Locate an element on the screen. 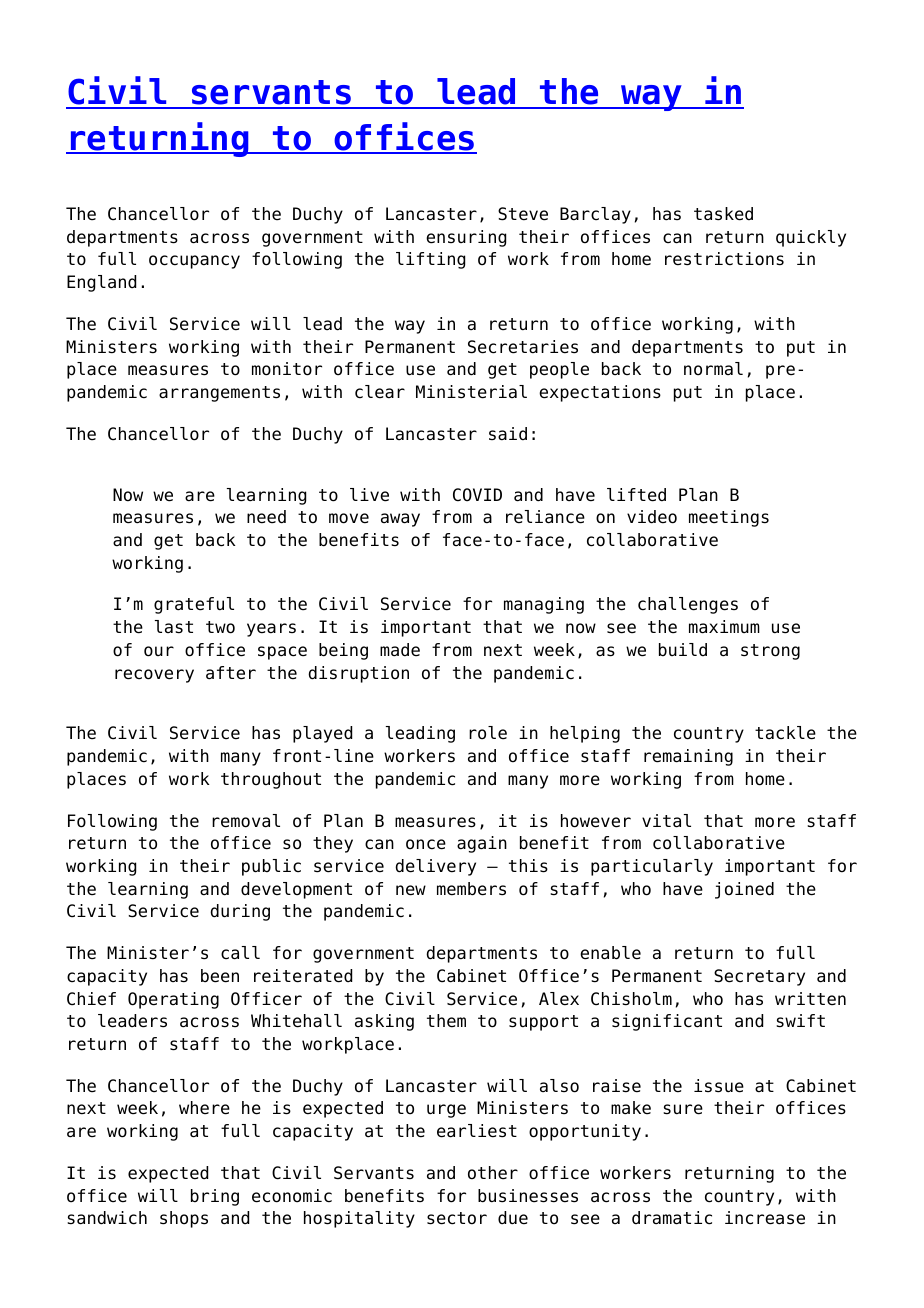 The height and width of the screenshot is (1308, 924). increase is located at coordinates (765, 1218).
